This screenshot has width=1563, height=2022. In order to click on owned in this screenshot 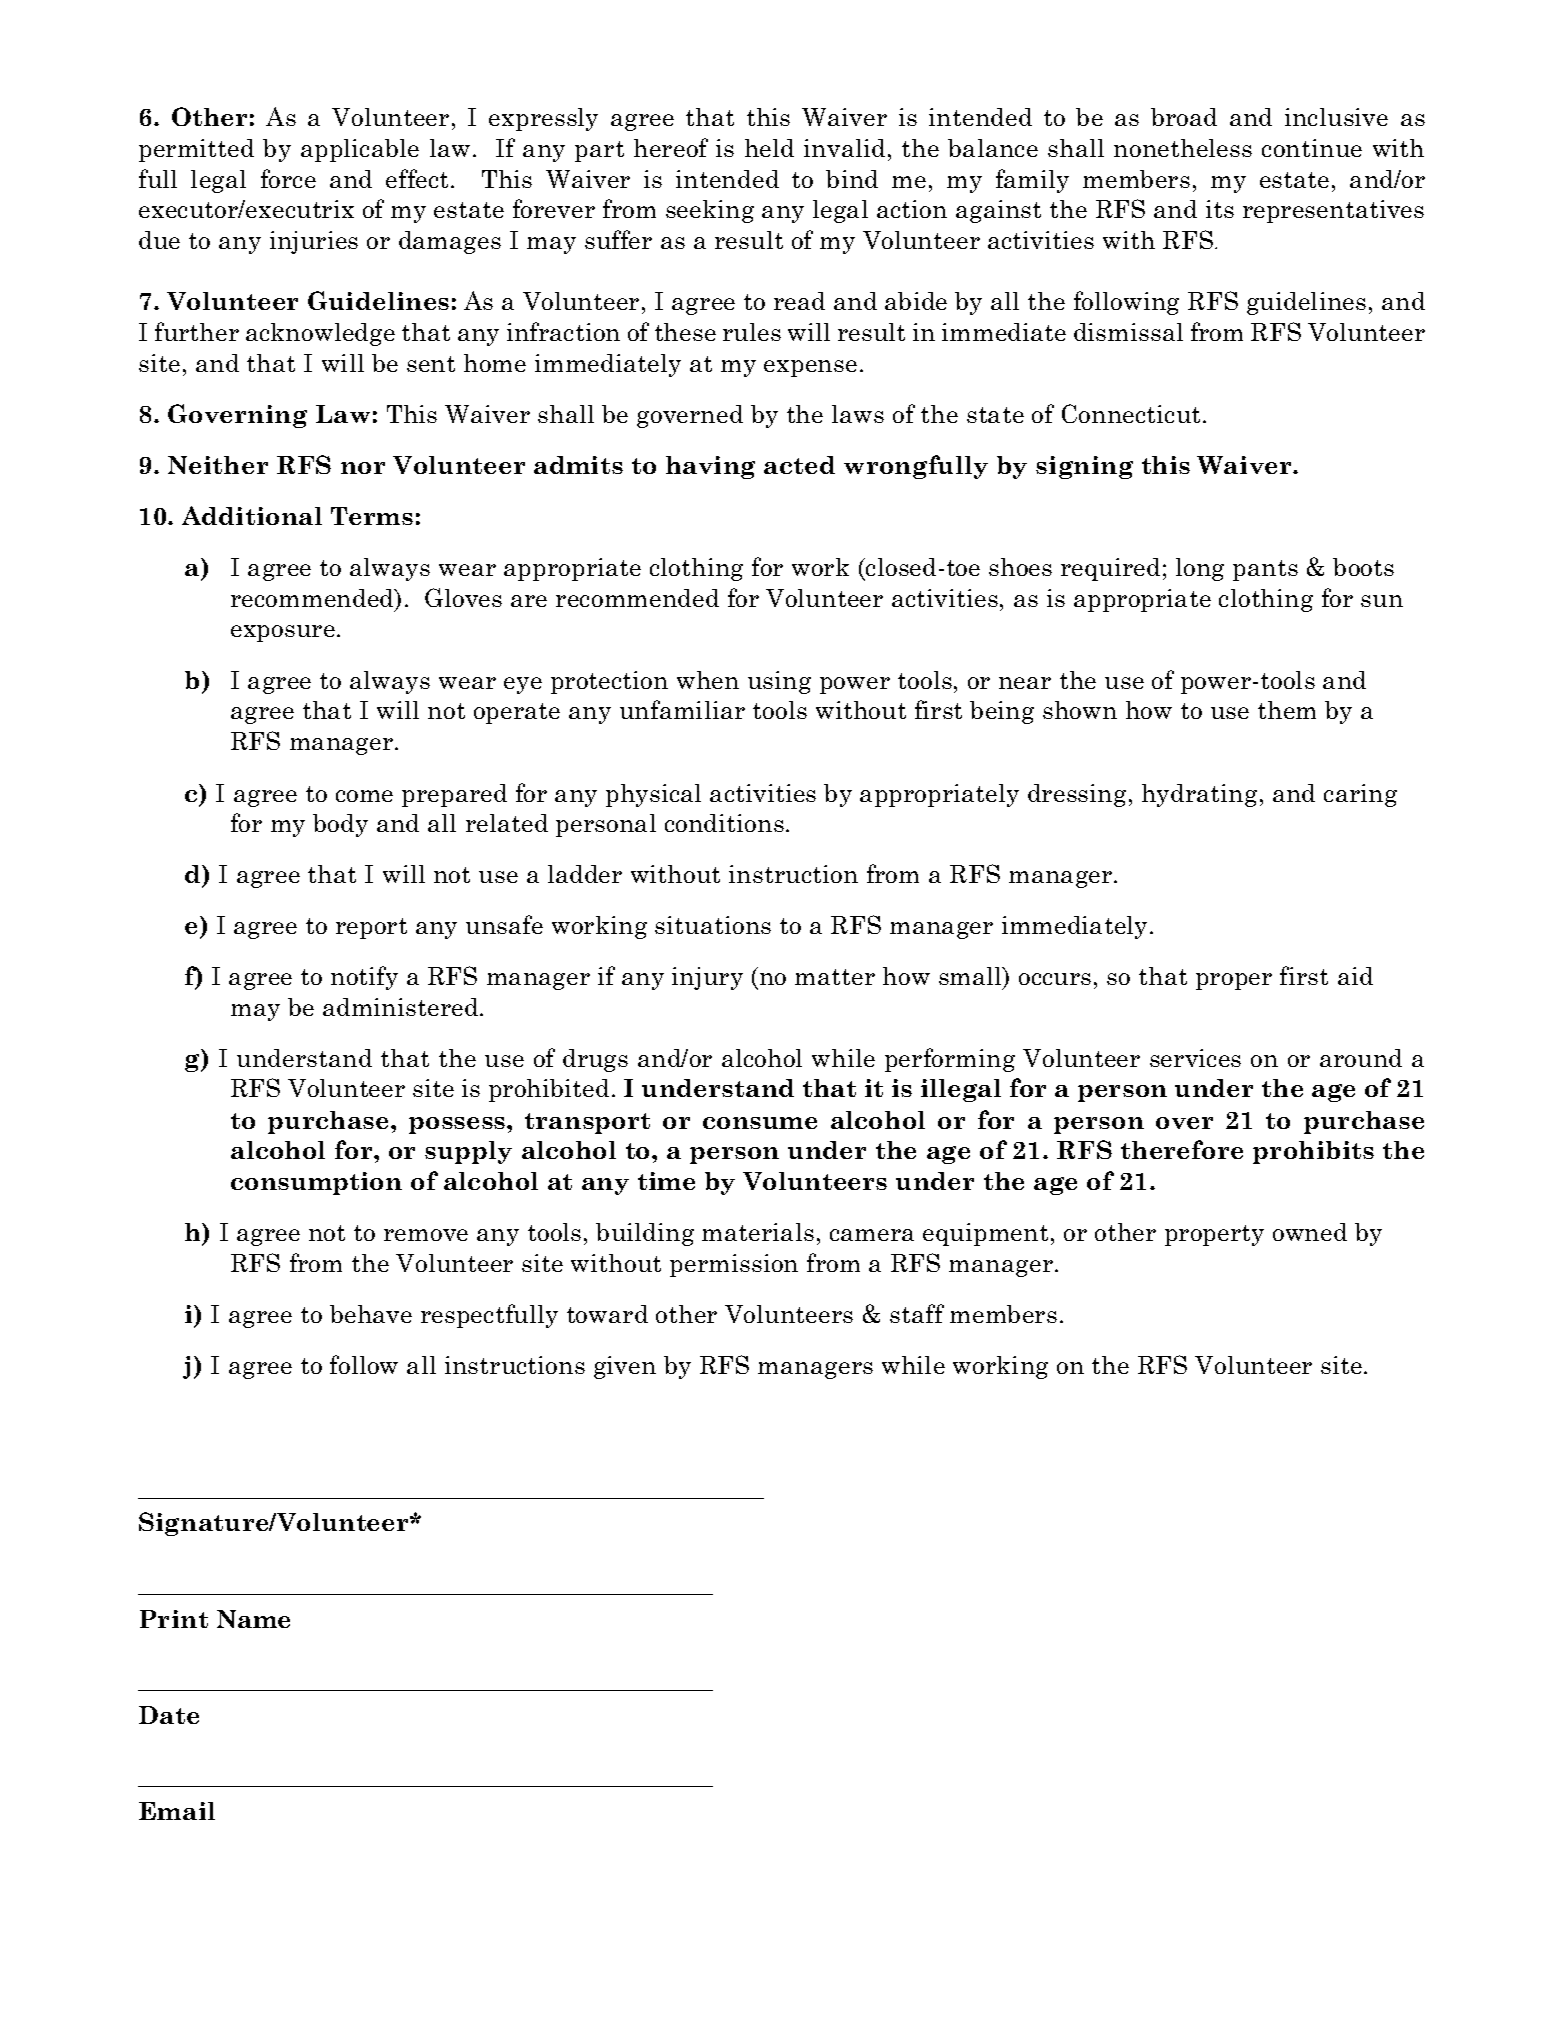, I will do `click(1310, 1232)`.
